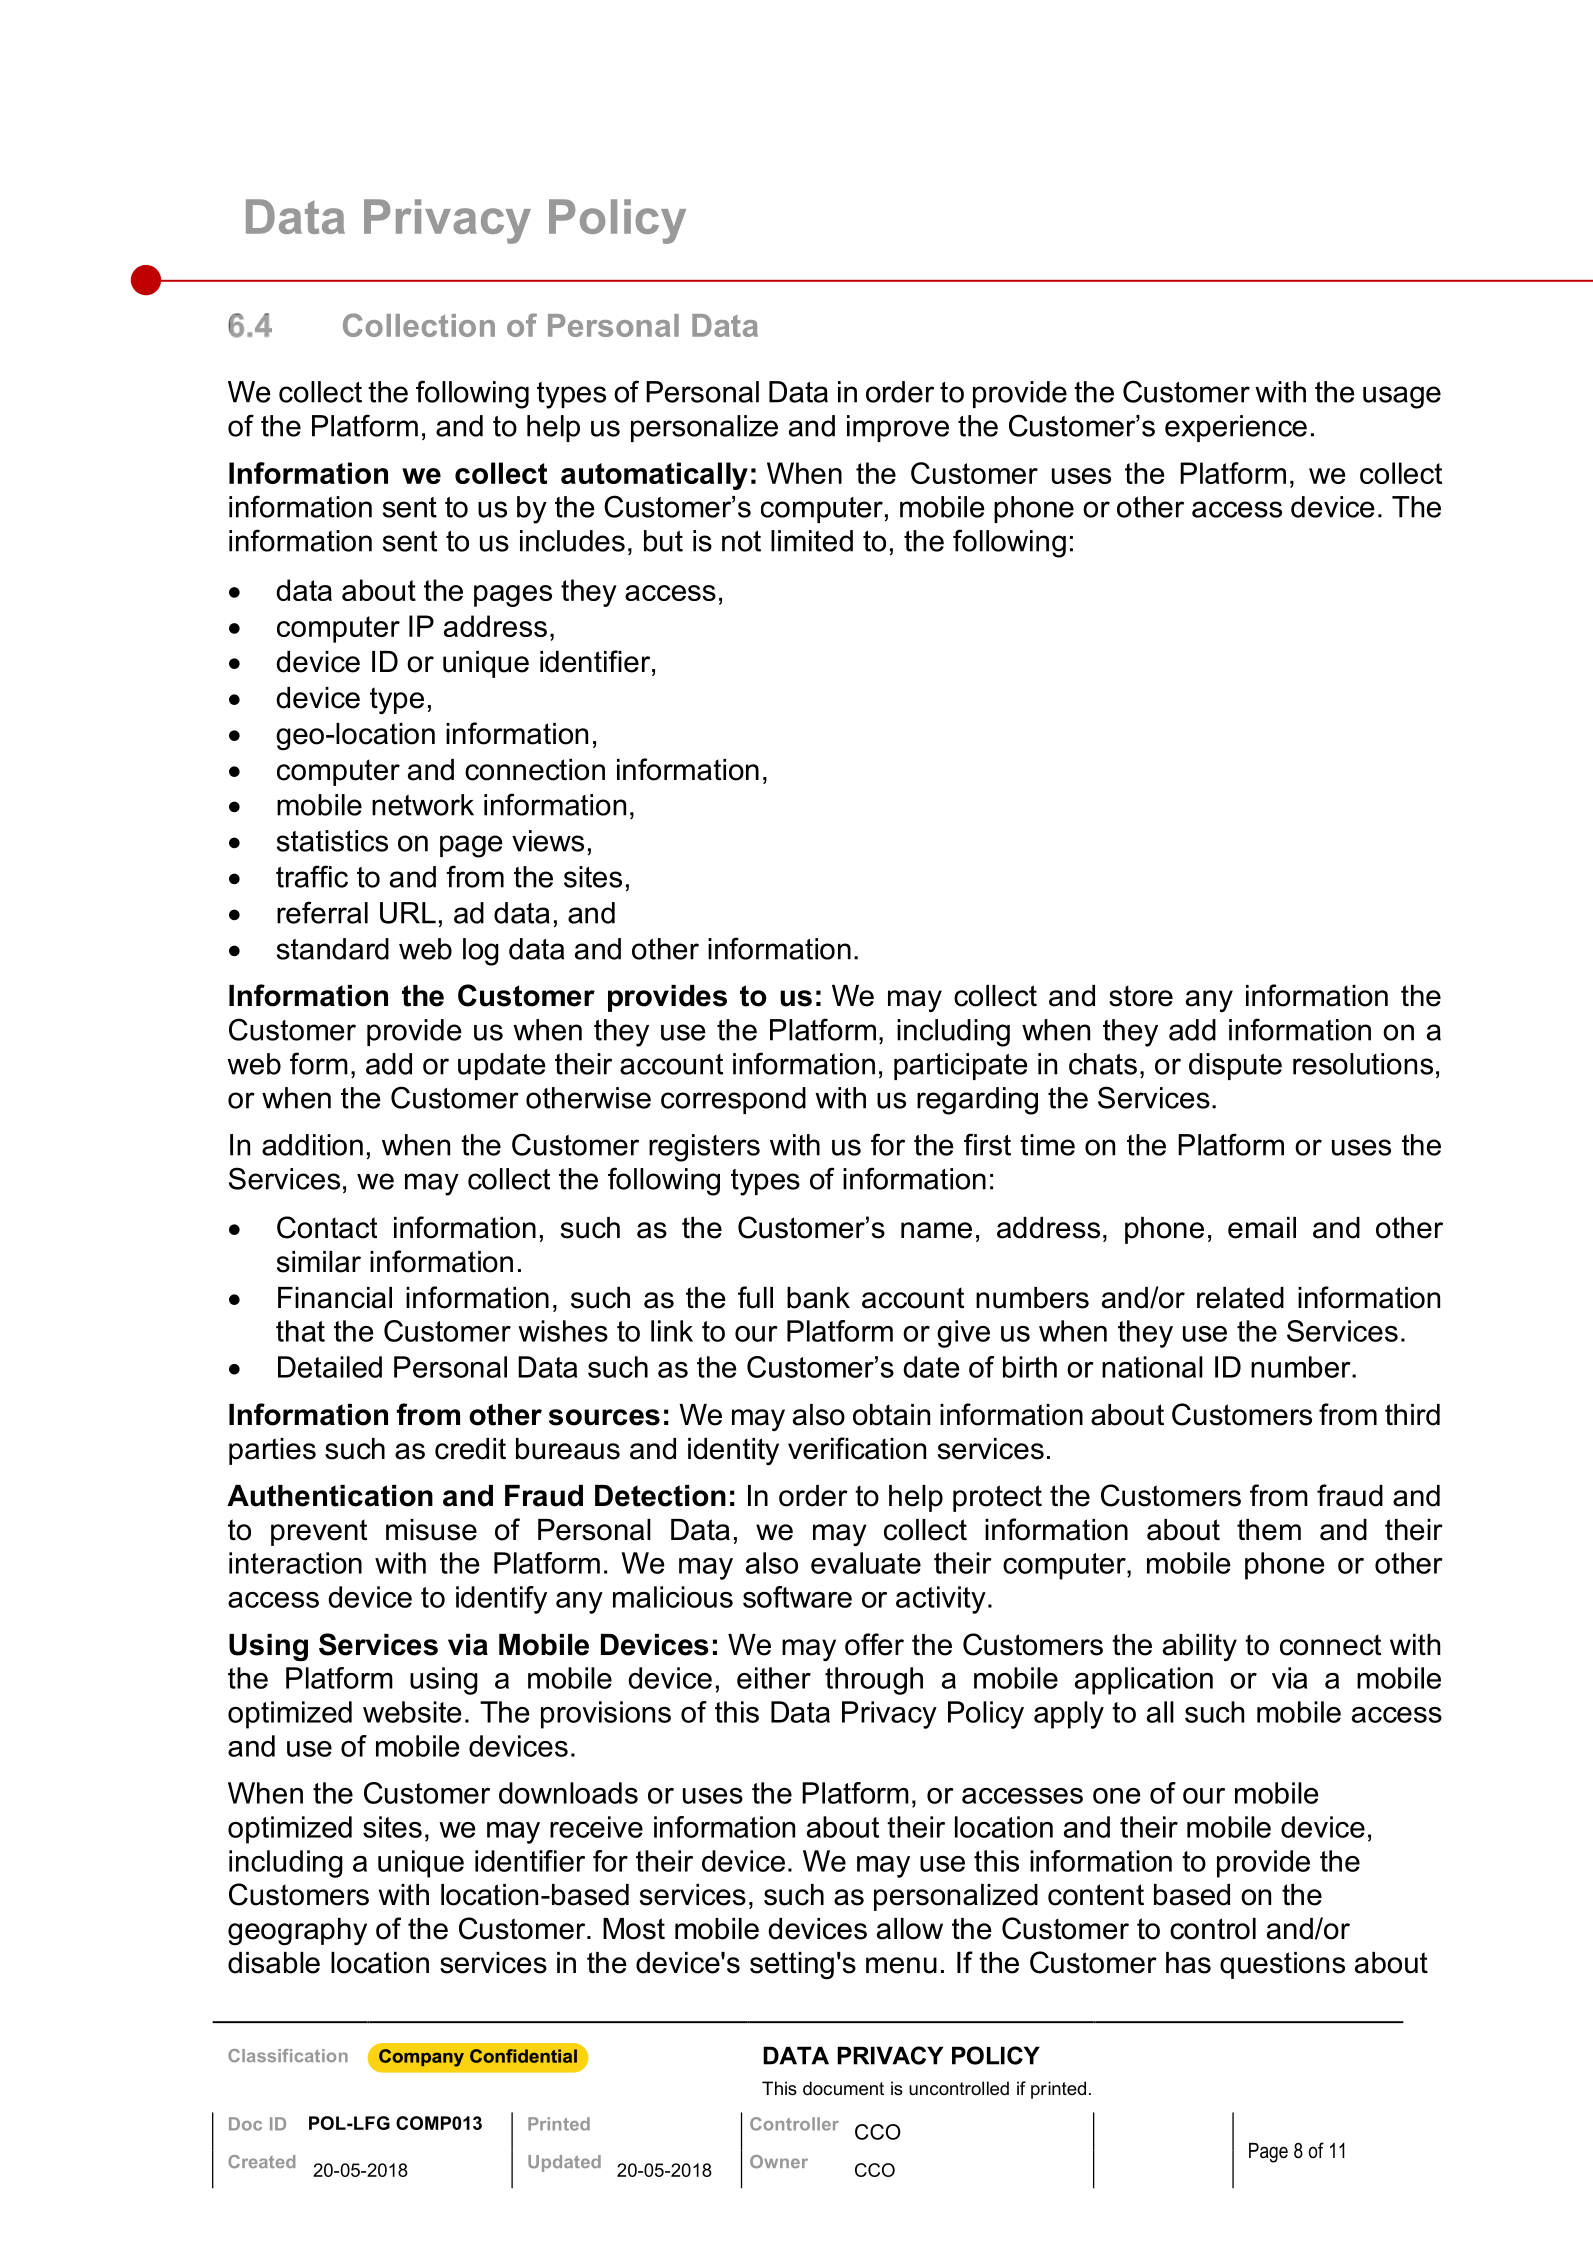  What do you see at coordinates (961, 1066) in the screenshot?
I see `participate` at bounding box center [961, 1066].
